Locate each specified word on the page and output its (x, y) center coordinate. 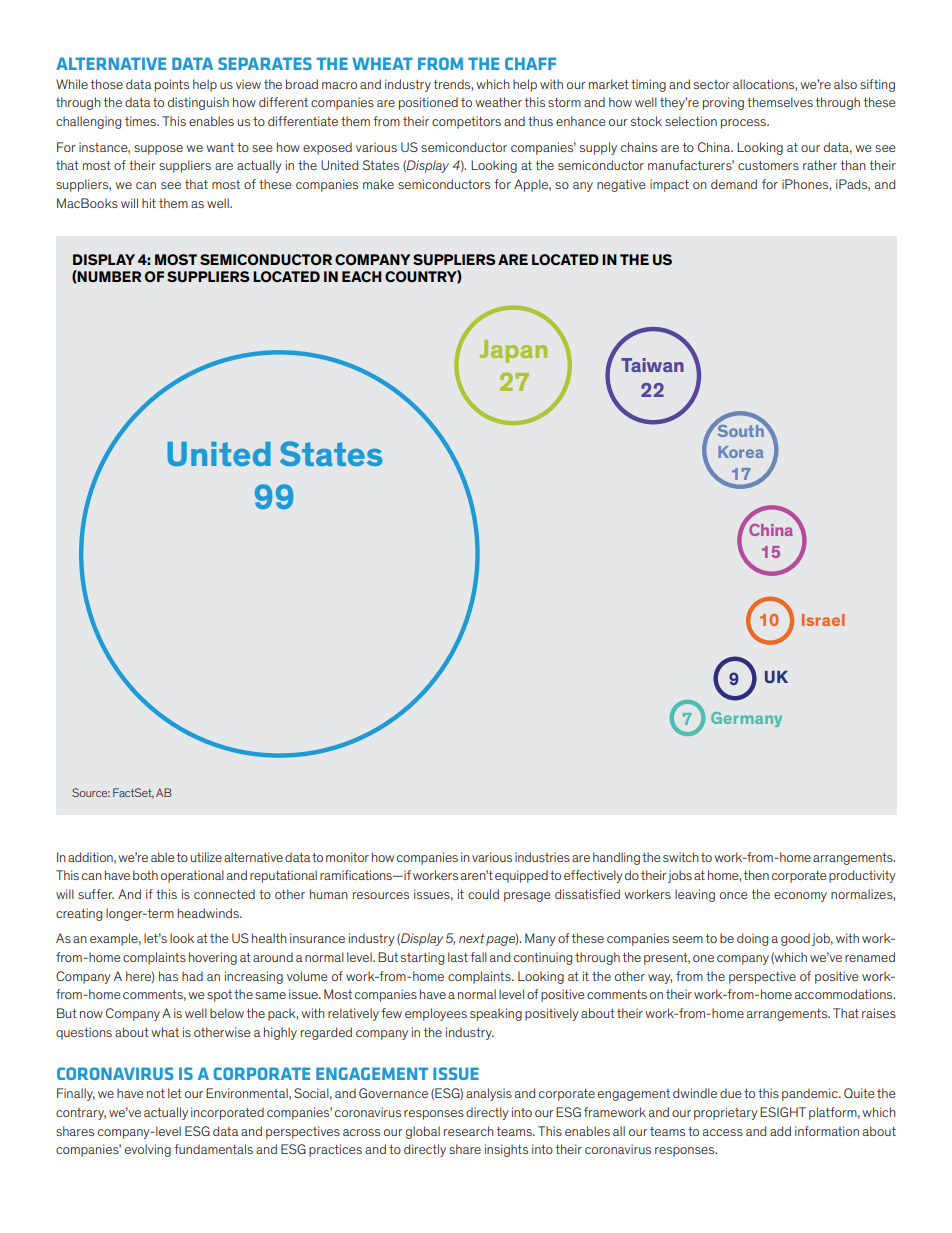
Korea (741, 452)
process (744, 124)
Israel (823, 620)
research (469, 1131)
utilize (206, 857)
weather (498, 102)
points (172, 85)
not (156, 1093)
